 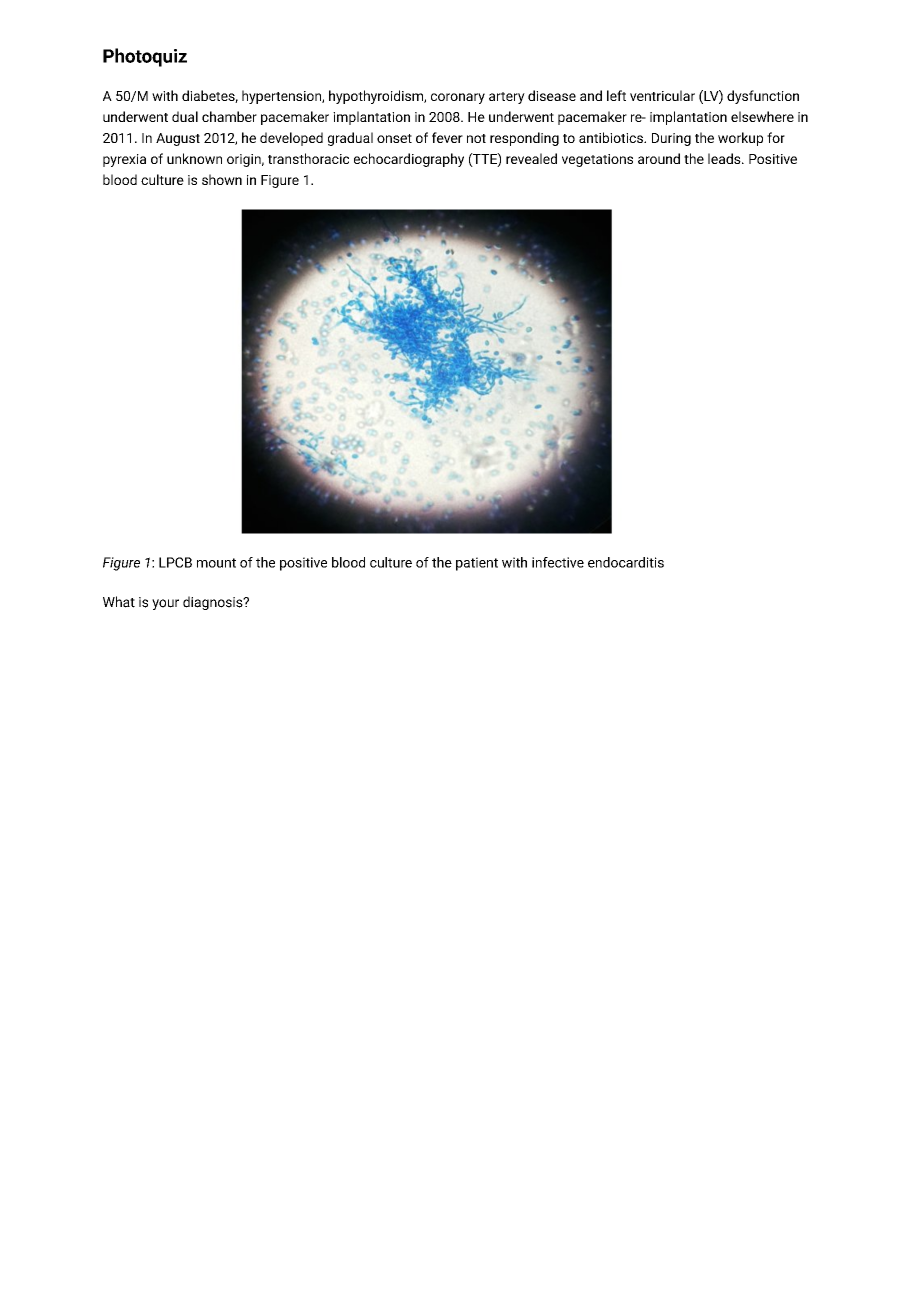 What do you see at coordinates (229, 116) in the image?
I see `chamber` at bounding box center [229, 116].
